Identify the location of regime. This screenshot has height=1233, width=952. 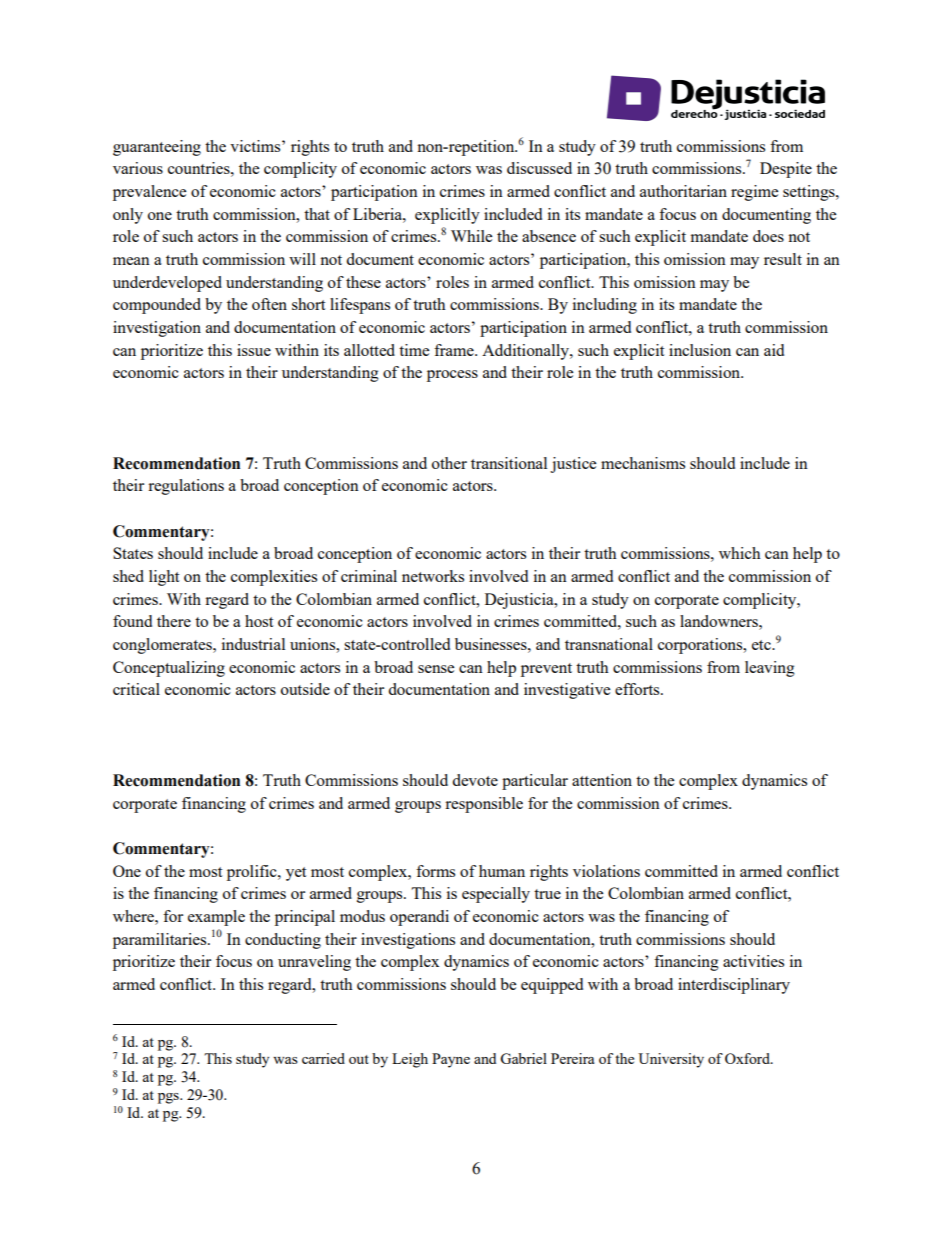
(754, 193).
